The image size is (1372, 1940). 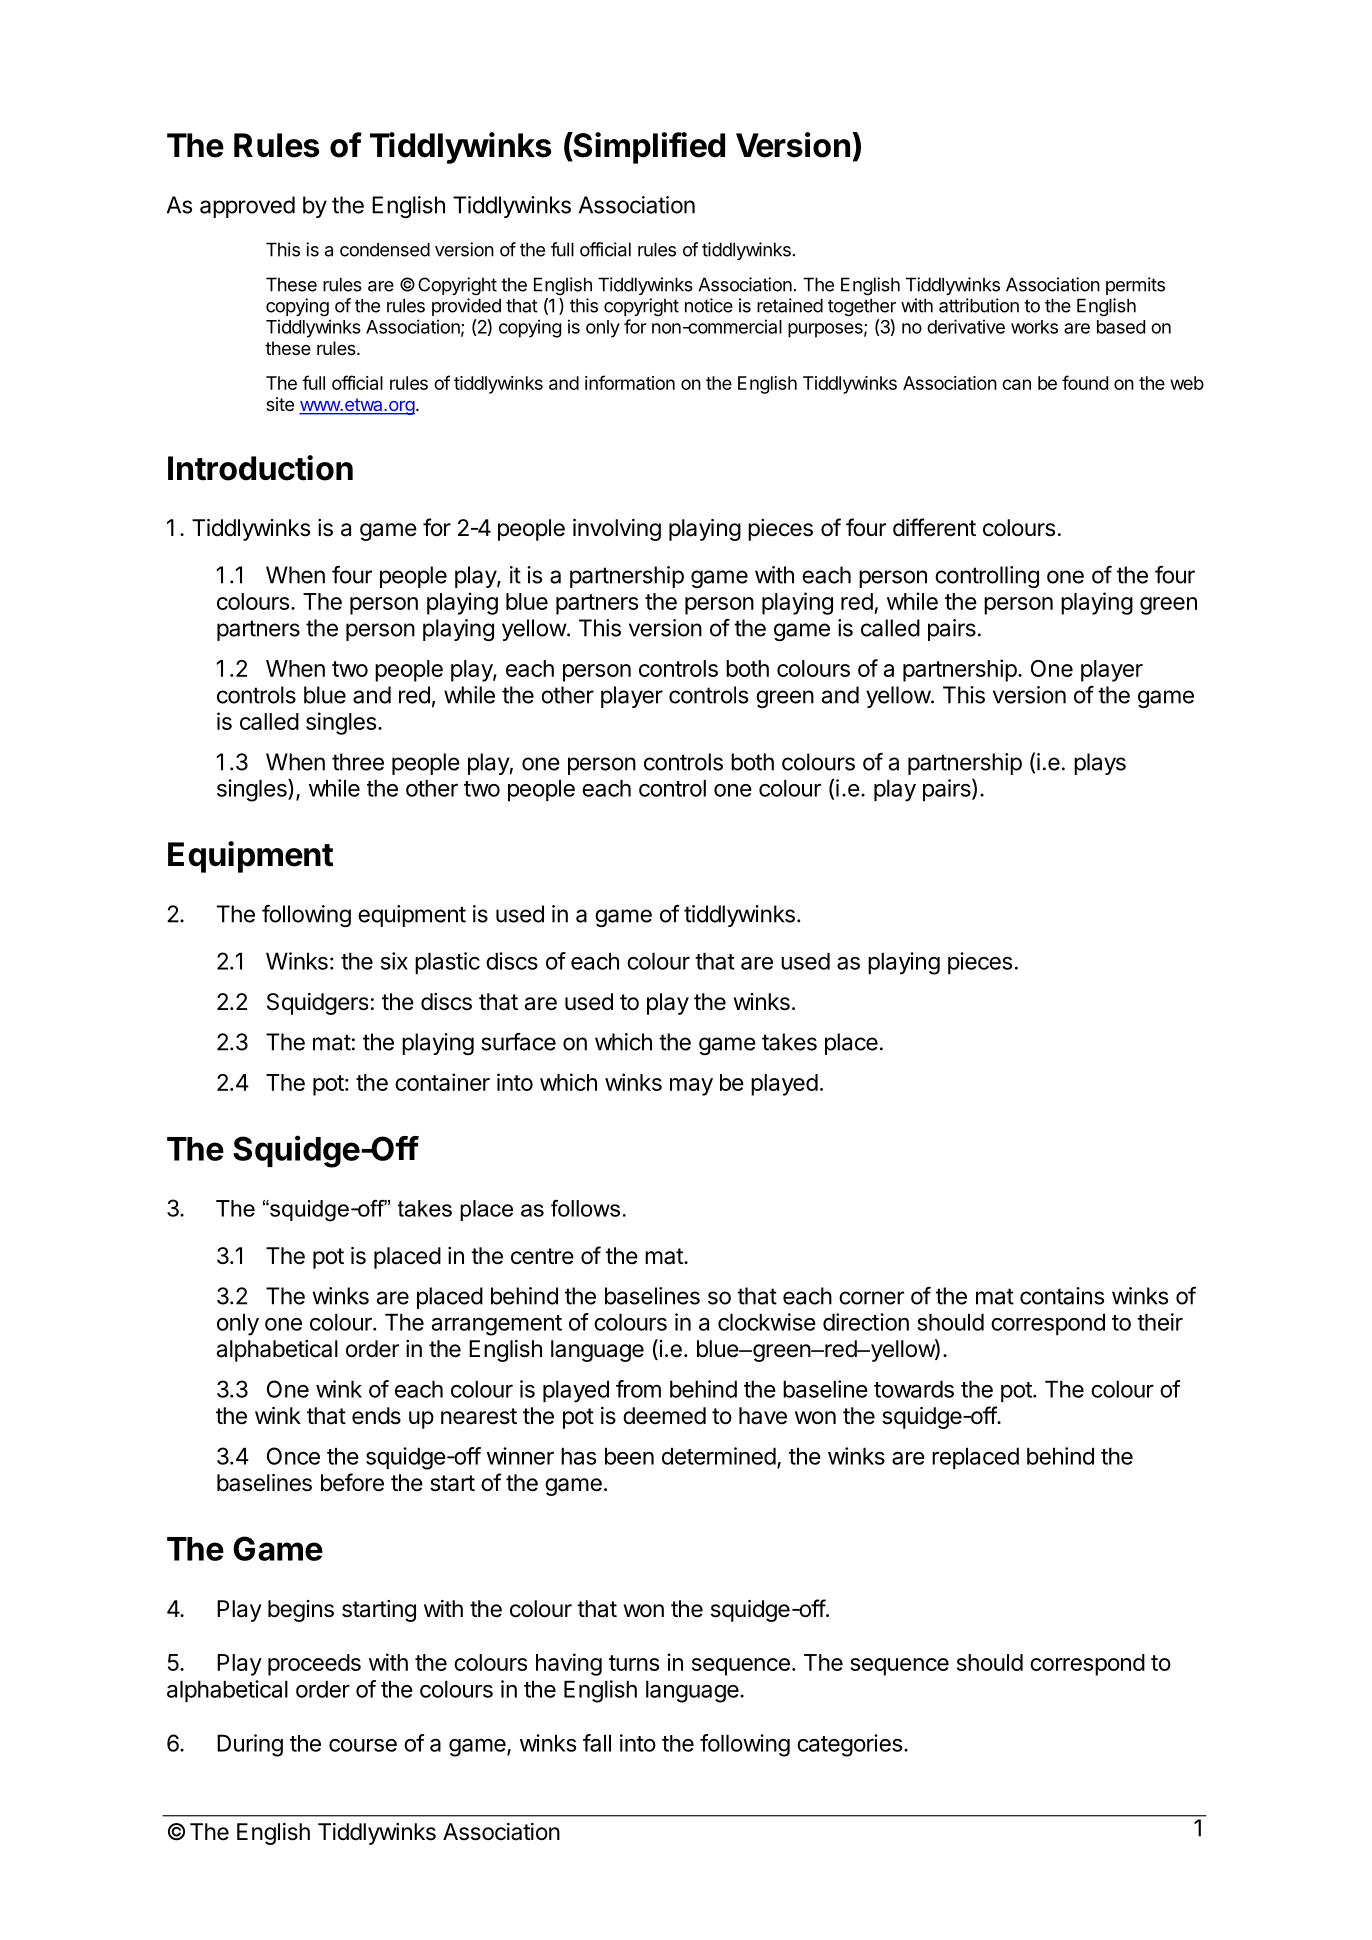 I want to click on condensed, so click(x=385, y=249).
